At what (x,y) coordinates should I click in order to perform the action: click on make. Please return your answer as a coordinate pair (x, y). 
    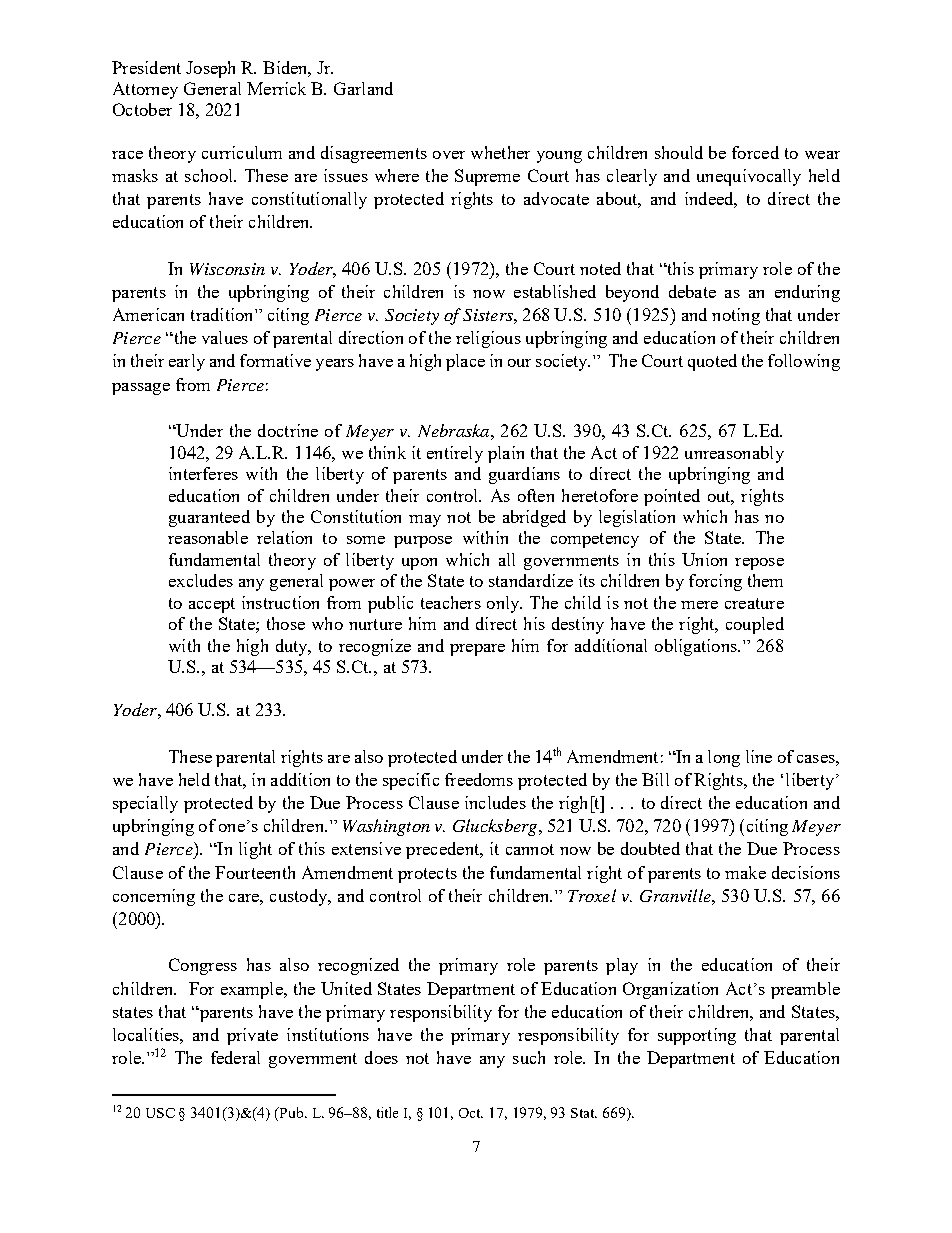
    Looking at the image, I should click on (745, 872).
